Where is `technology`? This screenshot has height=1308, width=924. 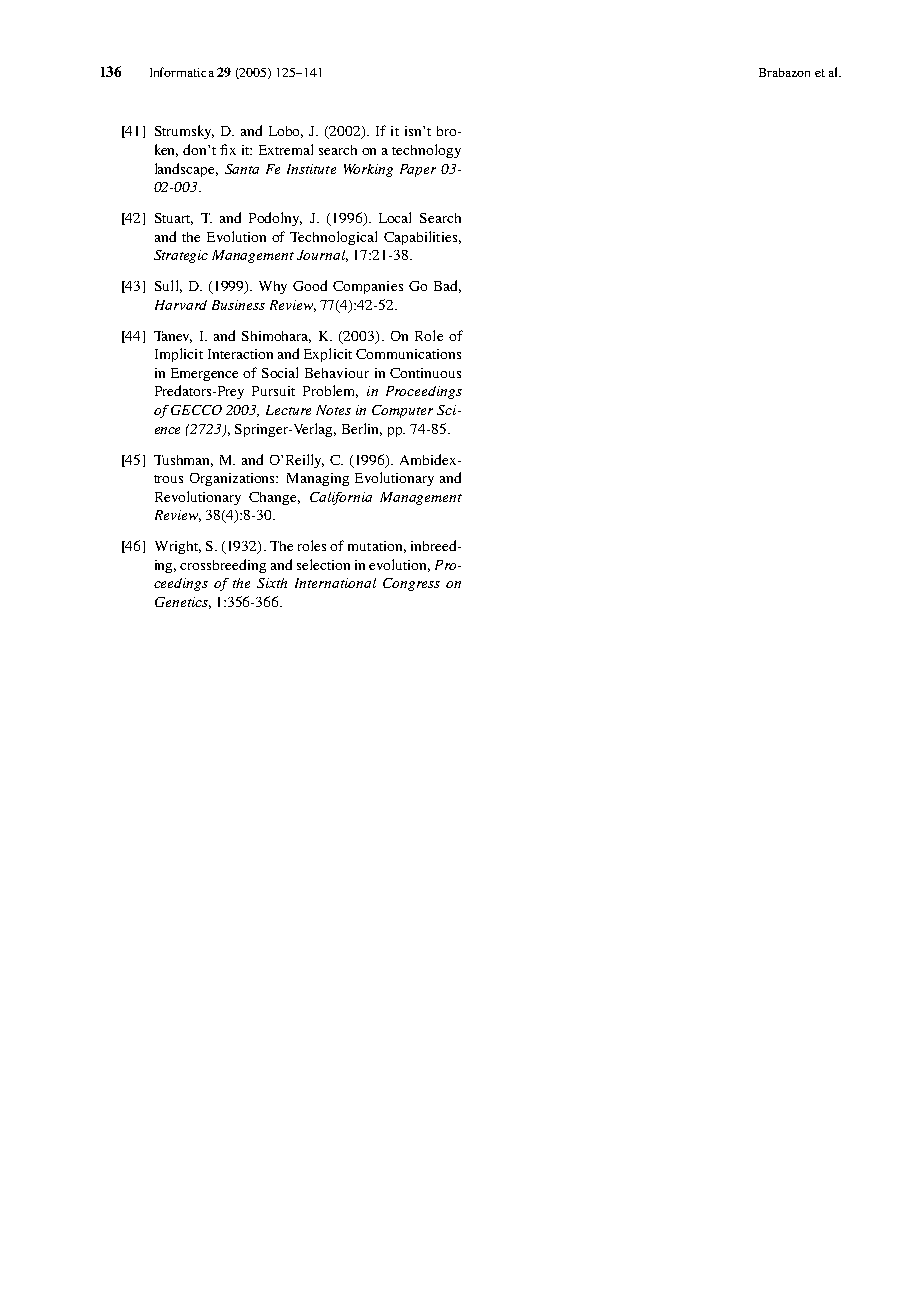 technology is located at coordinates (426, 151).
